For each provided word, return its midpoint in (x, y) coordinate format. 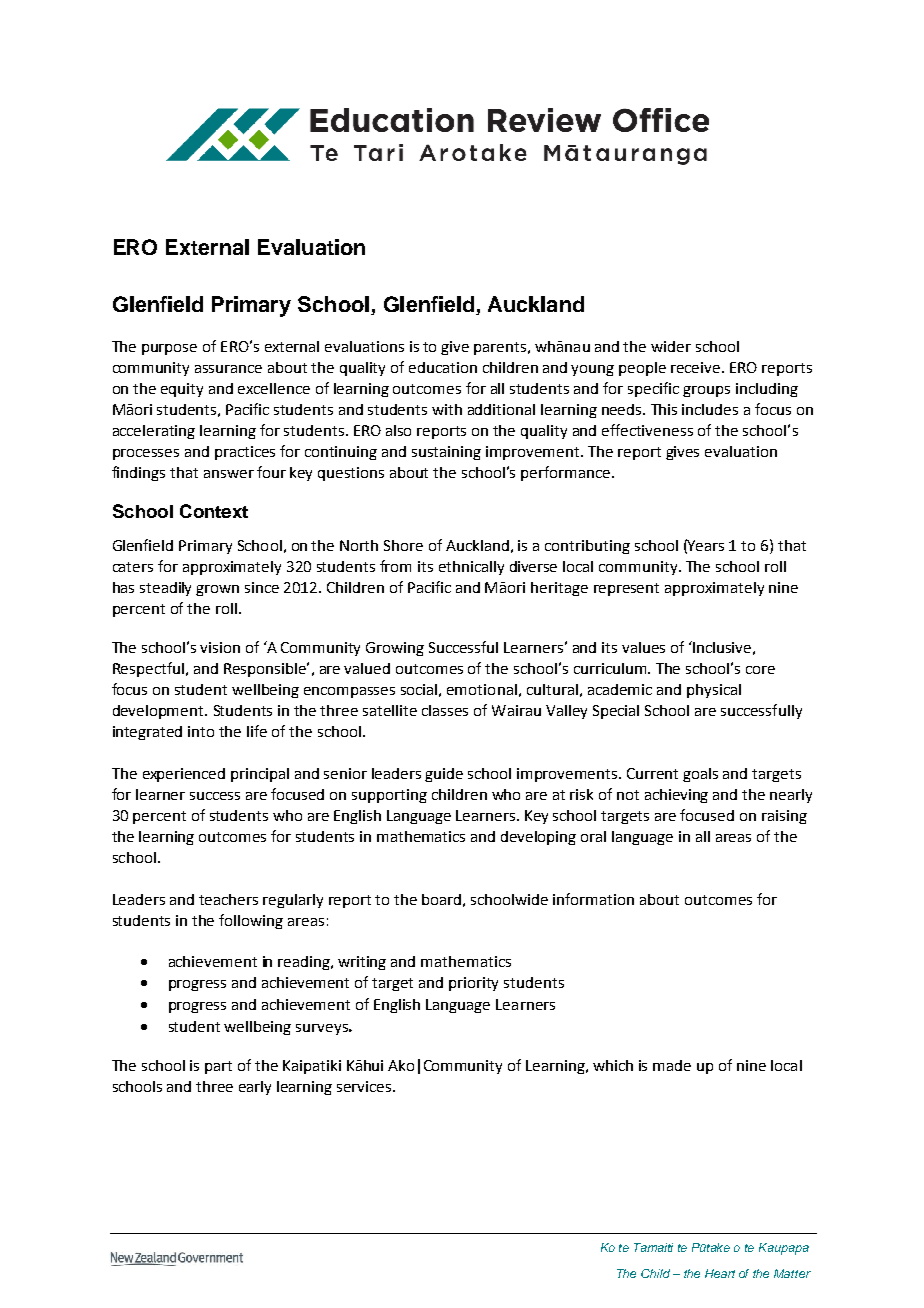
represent (626, 589)
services (365, 1086)
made (672, 1065)
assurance (228, 369)
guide (444, 775)
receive (697, 367)
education (443, 367)
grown (217, 590)
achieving (676, 796)
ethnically (471, 568)
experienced (184, 775)
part (218, 1067)
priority (473, 984)
